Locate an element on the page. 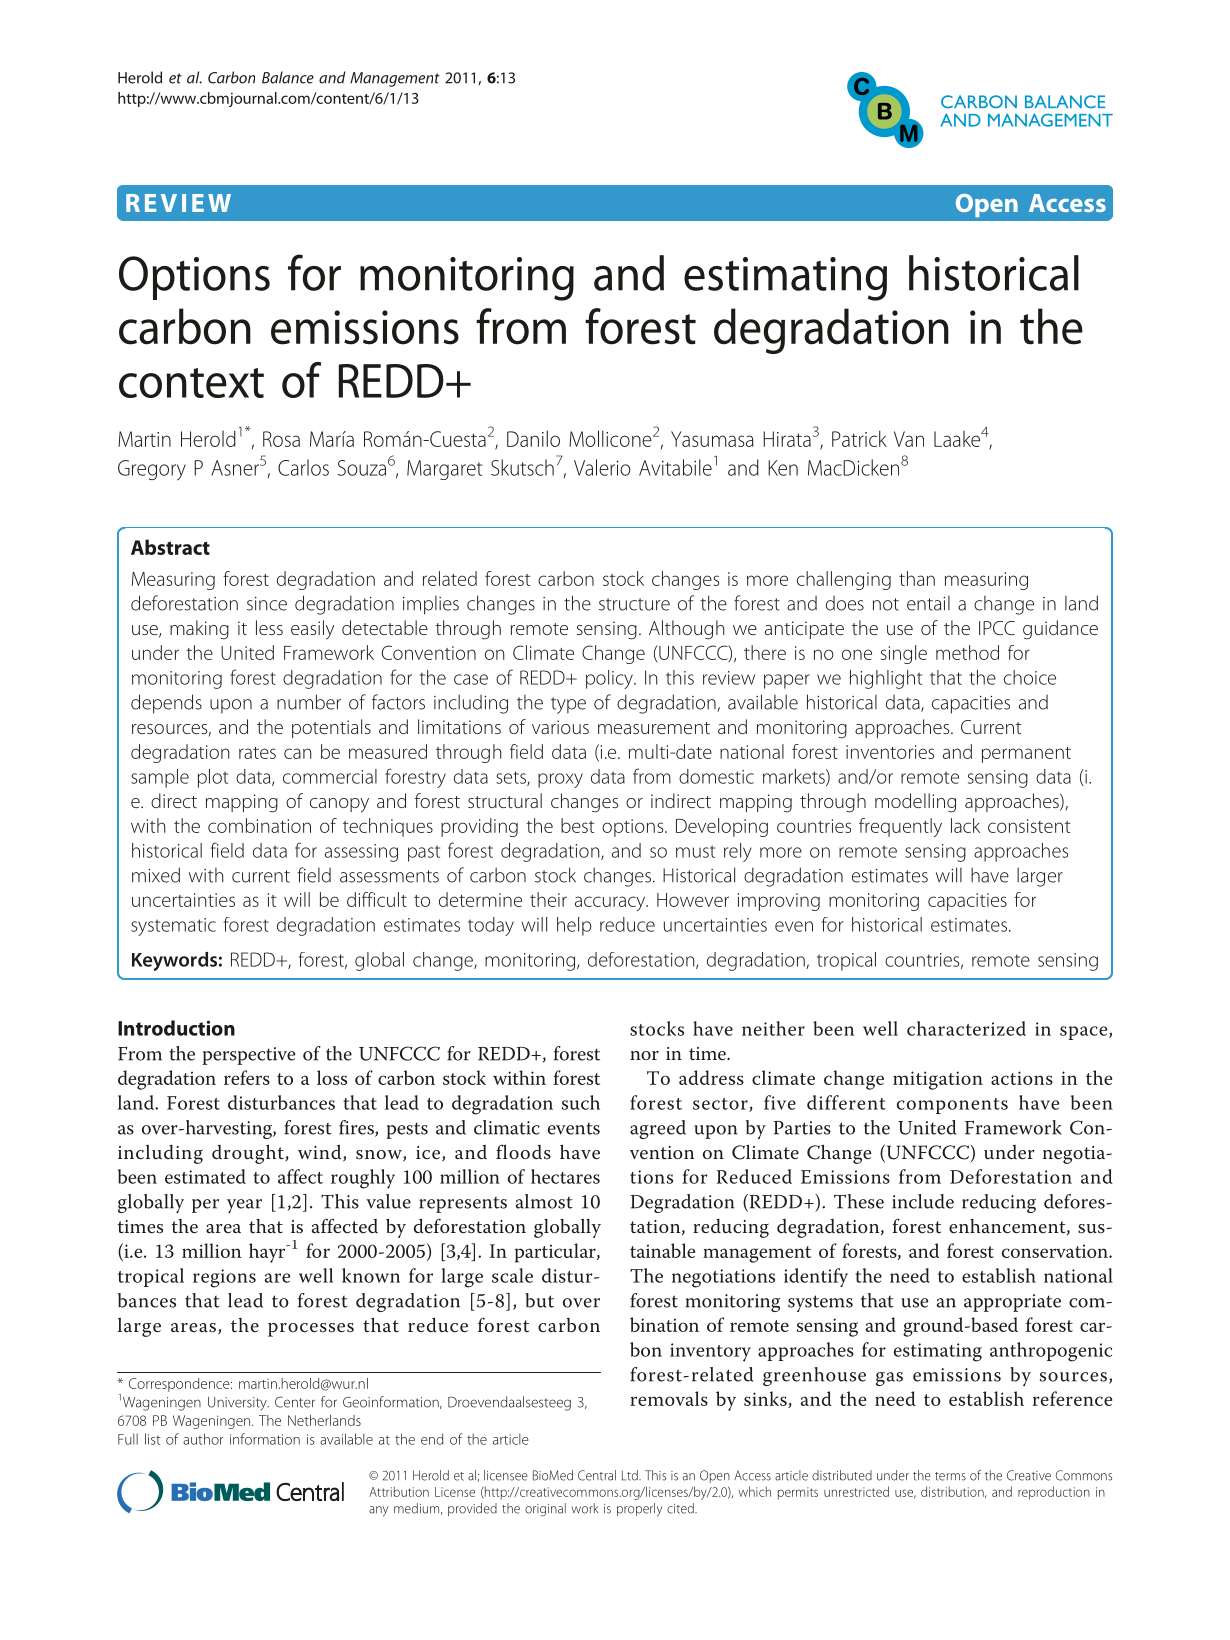 The image size is (1230, 1640). author is located at coordinates (203, 1439).
